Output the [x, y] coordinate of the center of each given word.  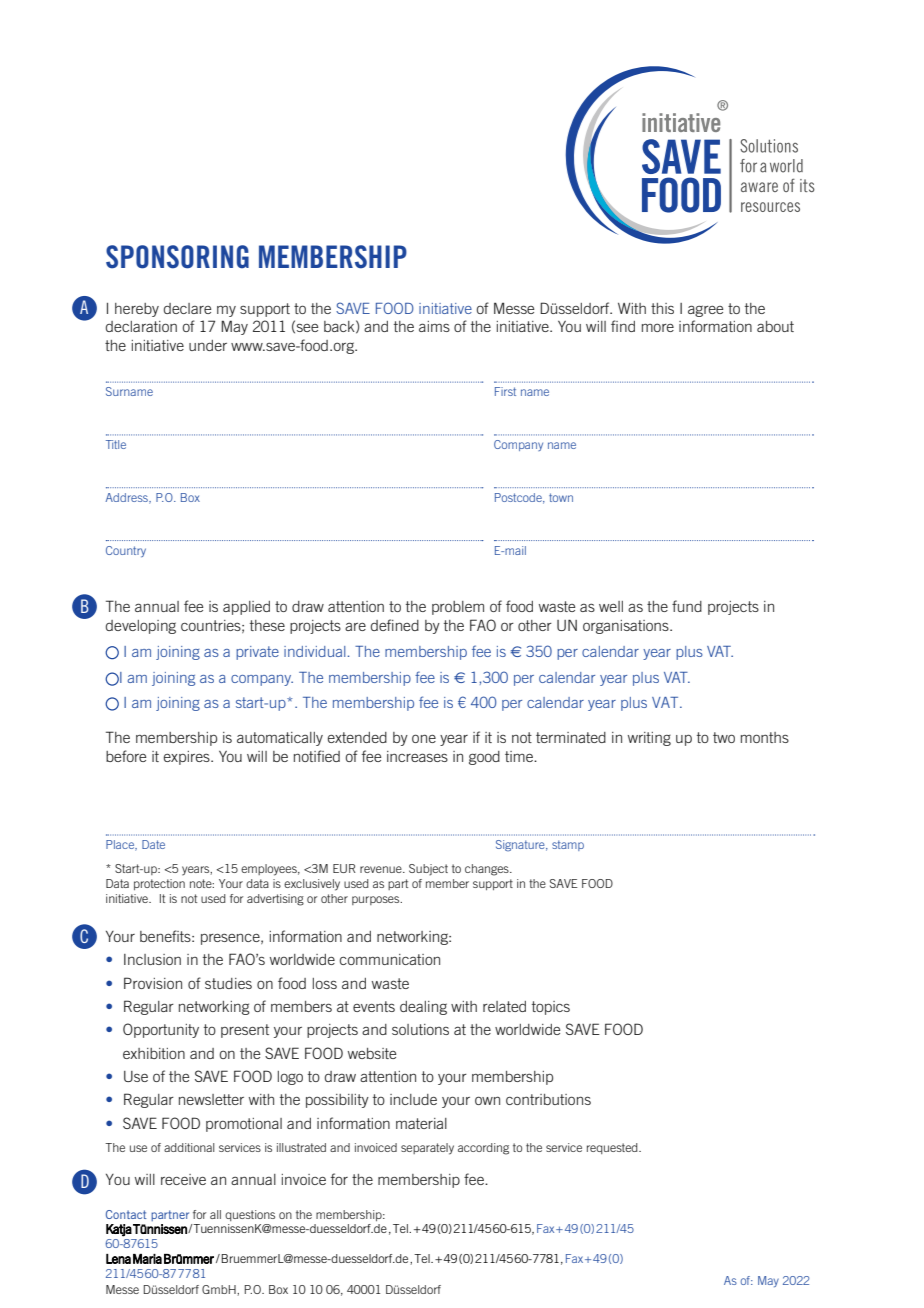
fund [687, 606]
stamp [568, 845]
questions [250, 1215]
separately [427, 1149]
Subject [428, 870]
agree [705, 311]
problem [458, 608]
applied [246, 608]
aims [434, 326]
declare [187, 308]
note [202, 883]
